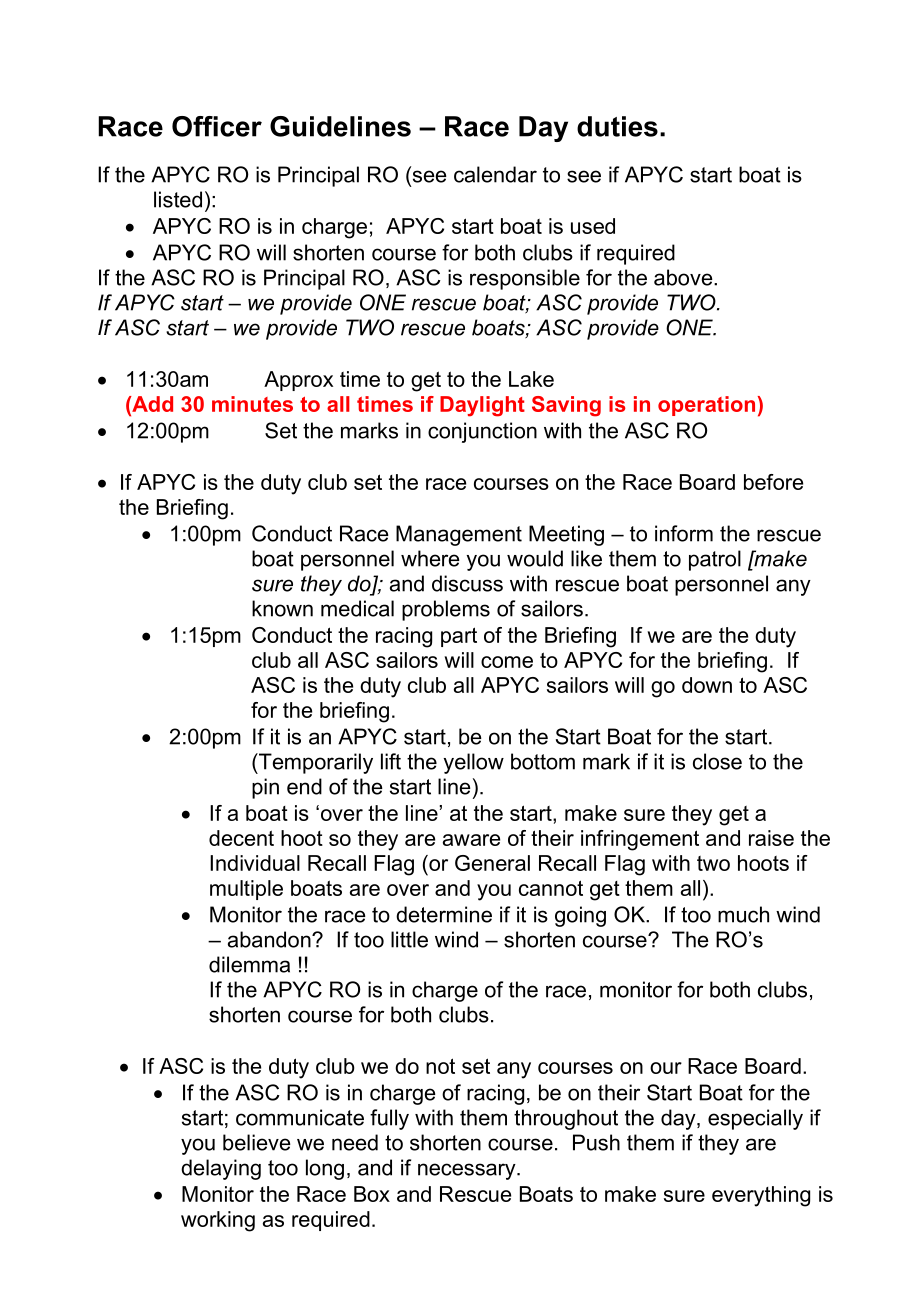 This screenshot has width=924, height=1308. I want to click on necessary, so click(468, 1171).
